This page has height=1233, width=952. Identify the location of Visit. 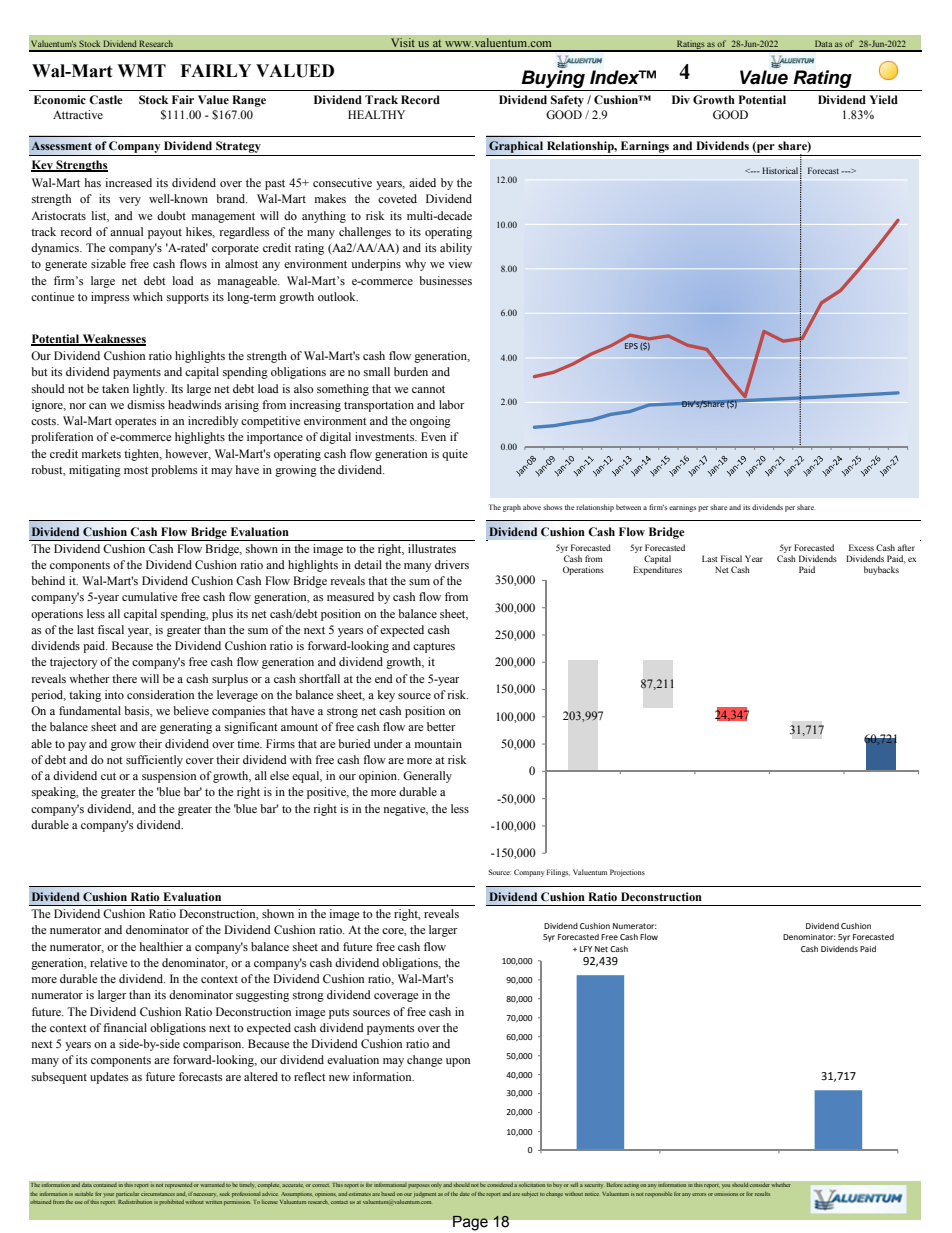
(402, 43).
